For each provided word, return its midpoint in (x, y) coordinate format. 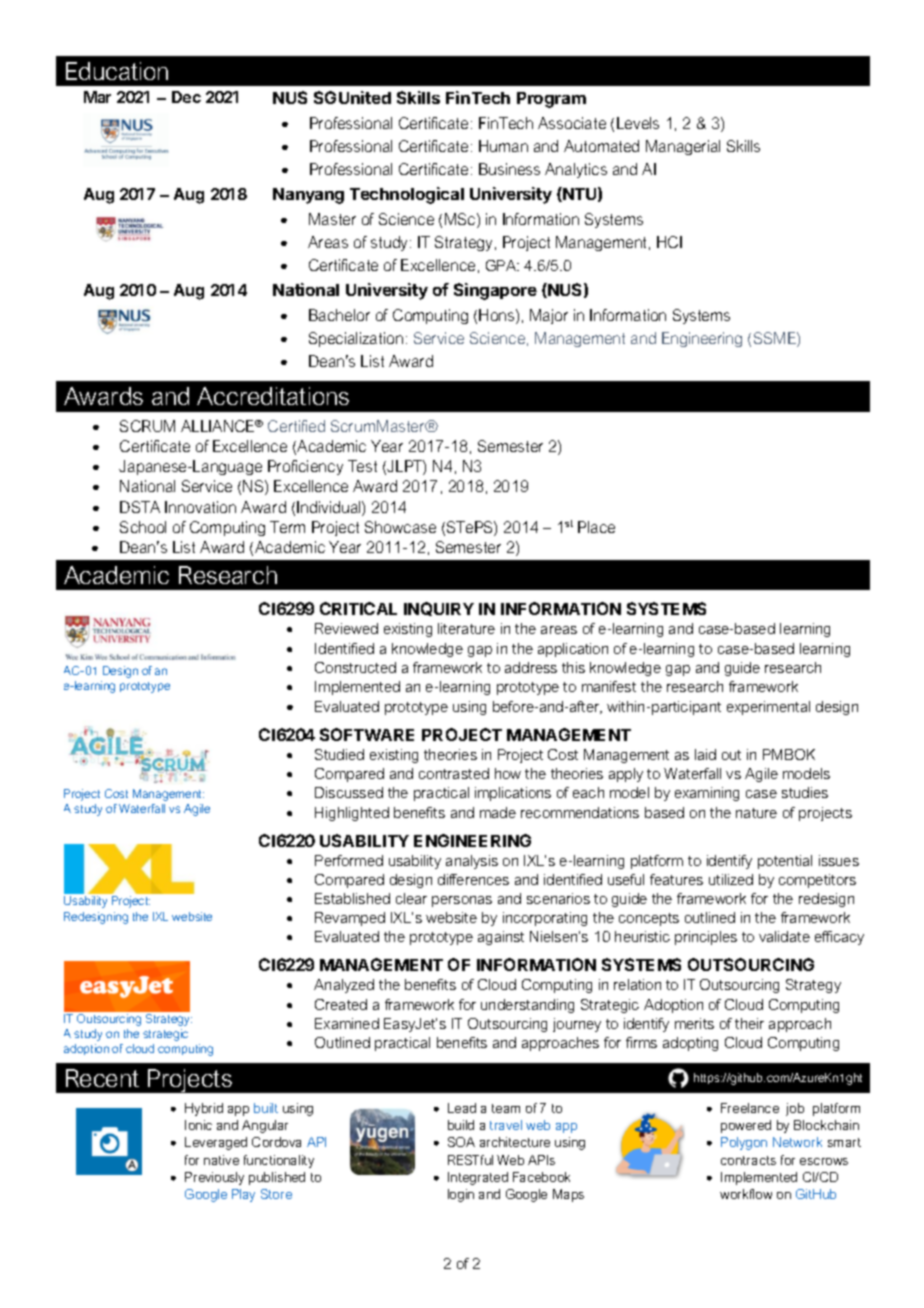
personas (462, 901)
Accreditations (273, 396)
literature (466, 628)
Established (352, 898)
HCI (669, 242)
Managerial (683, 147)
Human (503, 146)
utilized (731, 879)
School (143, 527)
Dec (186, 97)
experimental (768, 708)
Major (549, 316)
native (221, 1160)
